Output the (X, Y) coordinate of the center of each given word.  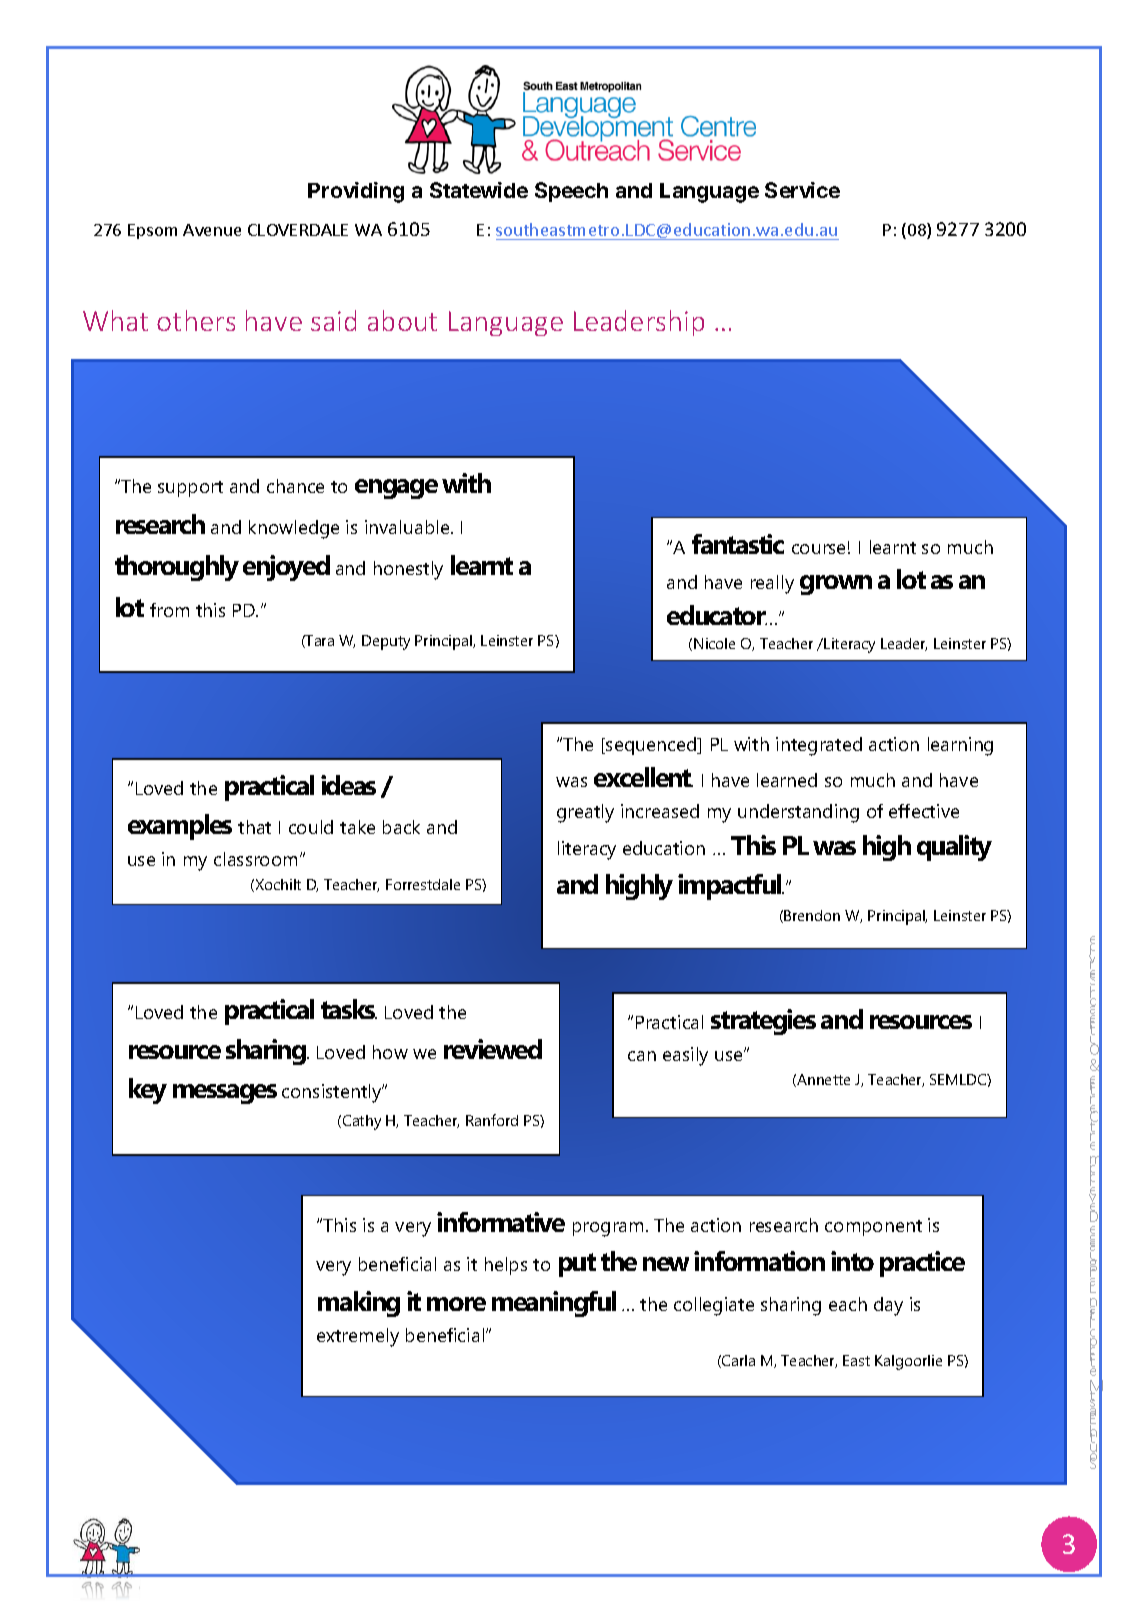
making (359, 1304)
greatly (585, 813)
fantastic (738, 544)
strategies (763, 1022)
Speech (571, 192)
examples (180, 827)
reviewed (493, 1049)
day (888, 1306)
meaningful (554, 1304)
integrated (819, 746)
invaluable (408, 527)
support (190, 489)
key (148, 1091)
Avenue (212, 230)
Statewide (479, 190)
